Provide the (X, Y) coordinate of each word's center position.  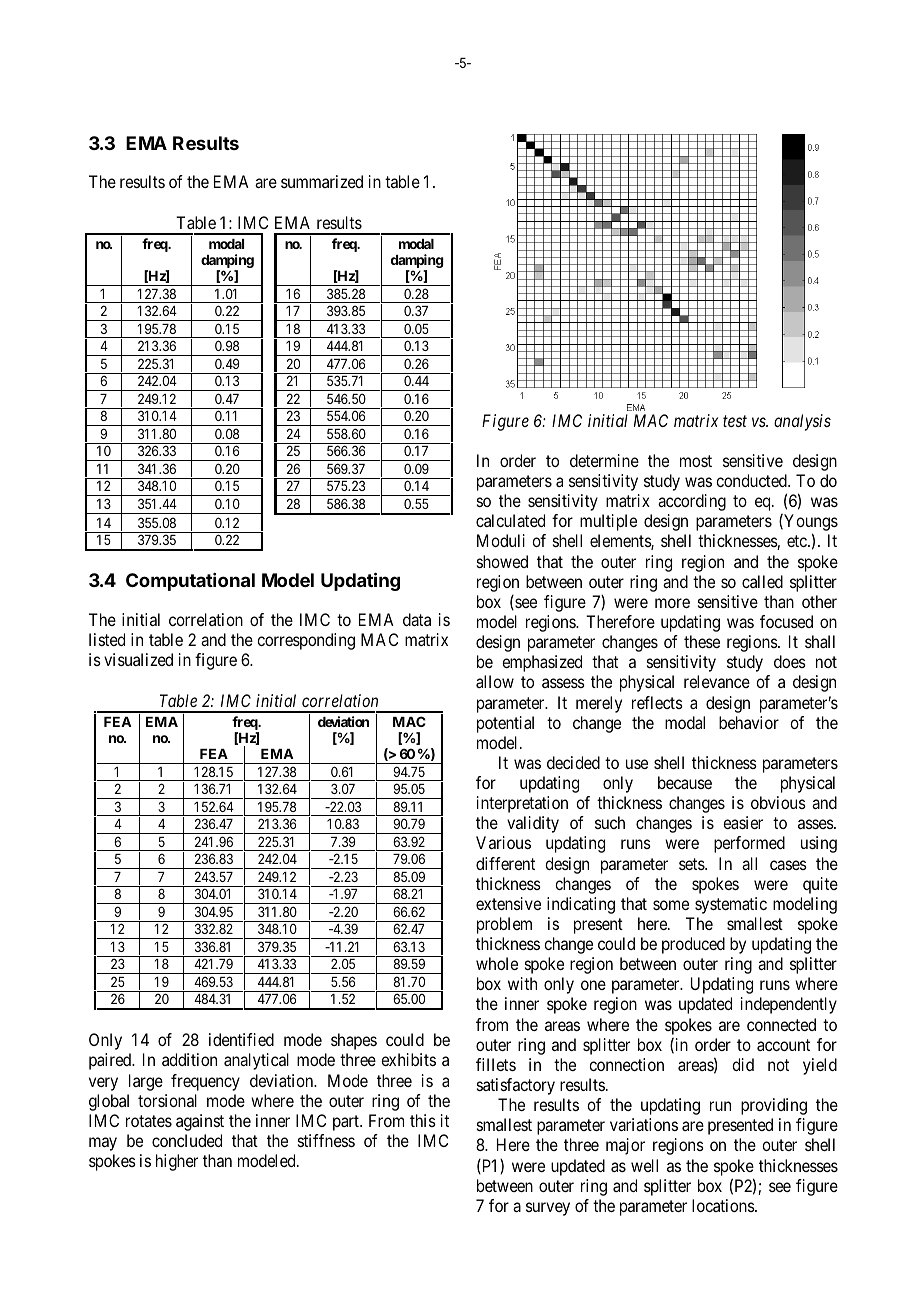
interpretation (522, 804)
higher (177, 1162)
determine (604, 460)
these (702, 641)
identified (241, 1039)
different (505, 863)
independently (789, 1005)
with (522, 983)
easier (743, 822)
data (417, 619)
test (735, 421)
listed (107, 639)
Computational (190, 582)
